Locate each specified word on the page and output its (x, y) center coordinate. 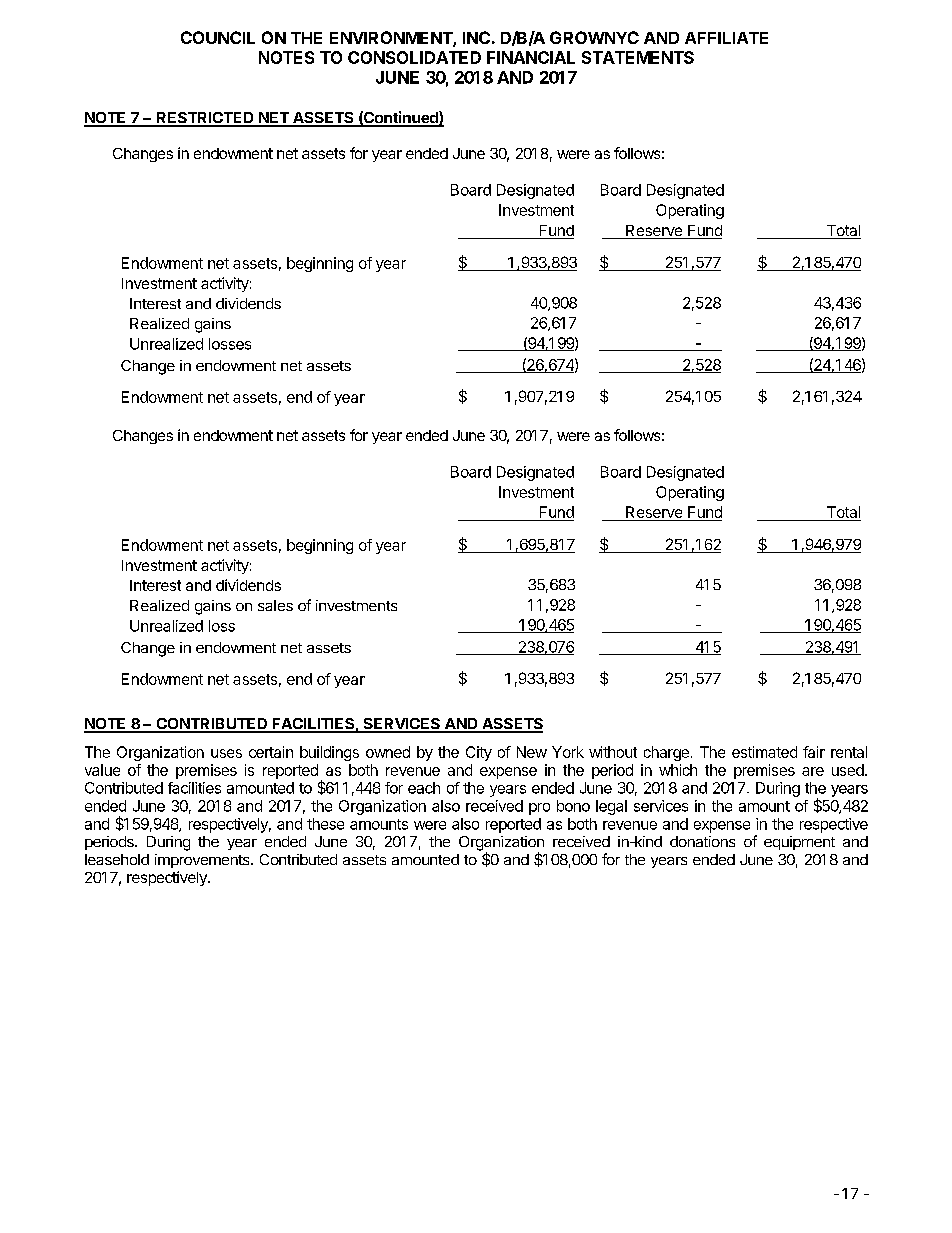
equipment (799, 843)
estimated (764, 752)
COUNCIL (218, 37)
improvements (203, 861)
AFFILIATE (726, 38)
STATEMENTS (638, 57)
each (424, 788)
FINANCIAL (531, 57)
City (479, 753)
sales (275, 605)
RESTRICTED (205, 119)
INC (476, 37)
